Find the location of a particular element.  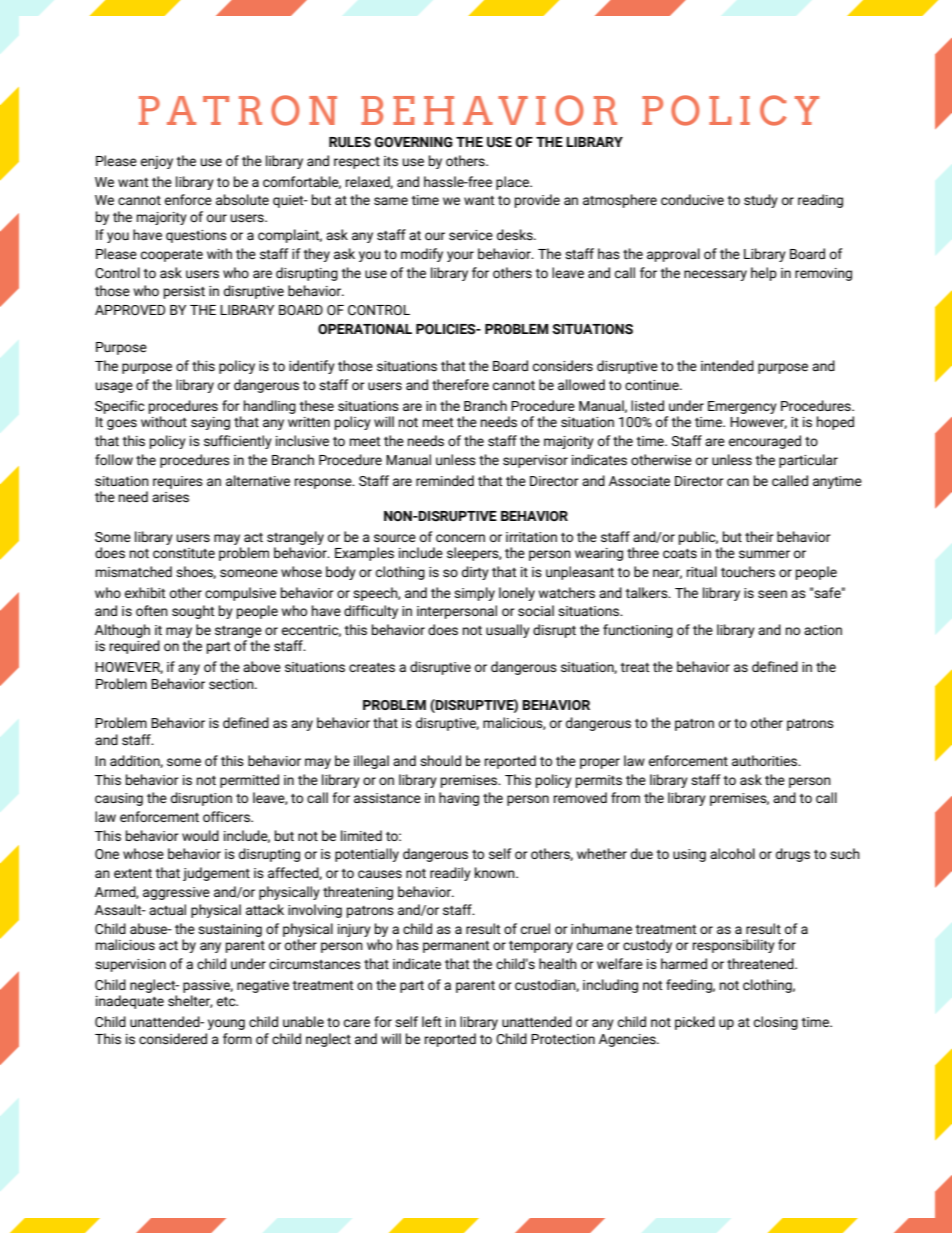

intended is located at coordinates (727, 366).
